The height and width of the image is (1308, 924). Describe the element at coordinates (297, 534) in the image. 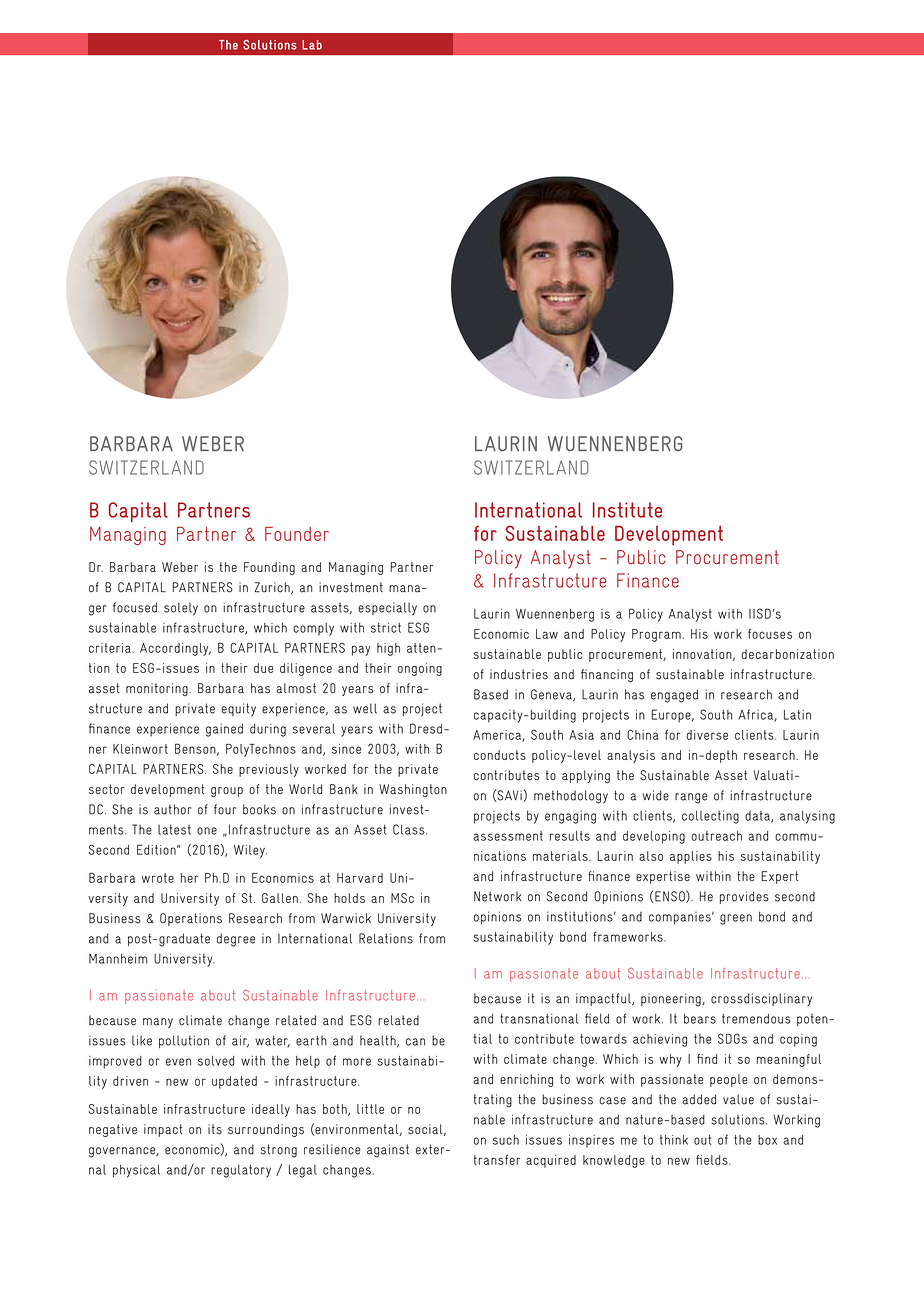

I see `Founder` at that location.
